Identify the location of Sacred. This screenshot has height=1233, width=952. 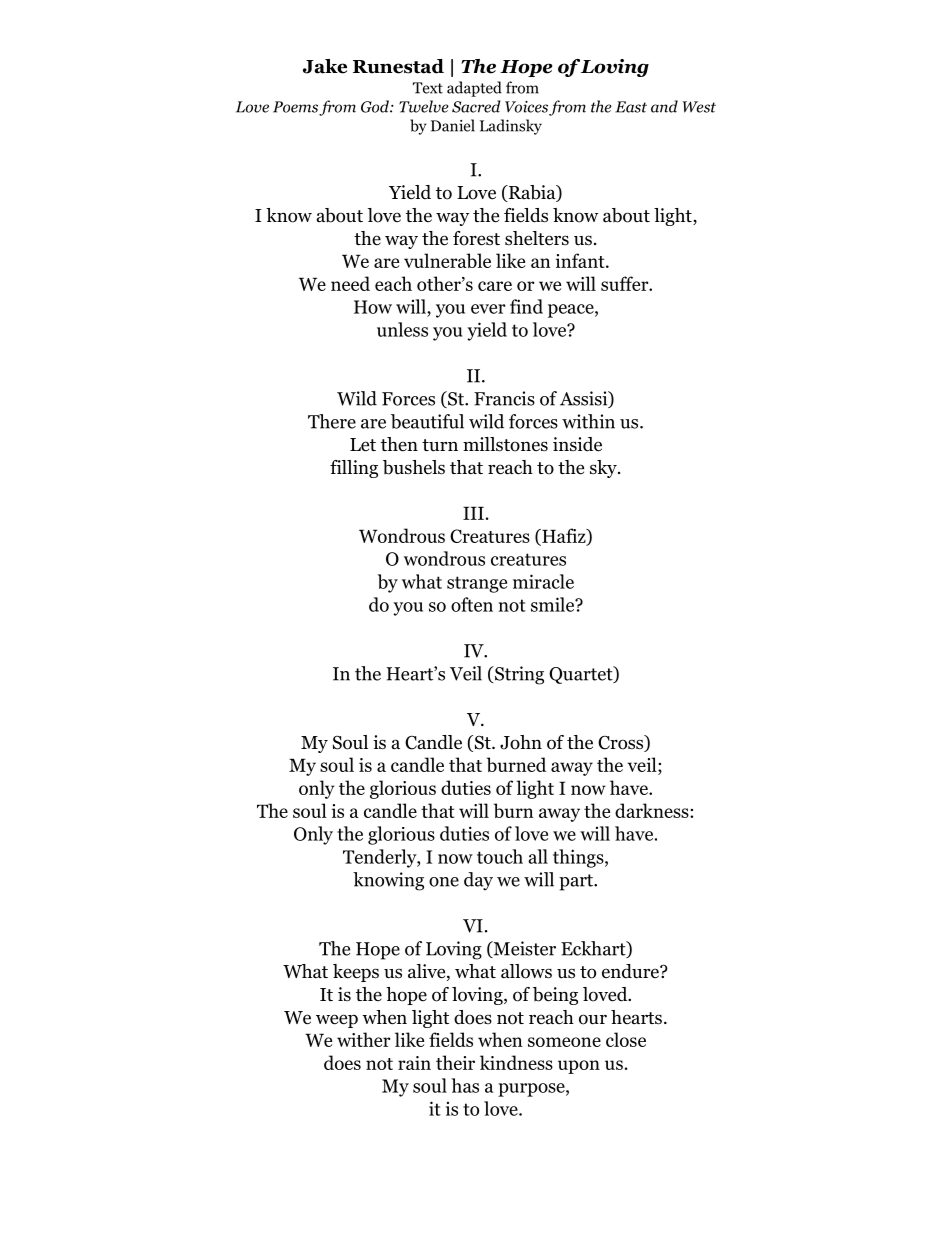
(476, 106).
